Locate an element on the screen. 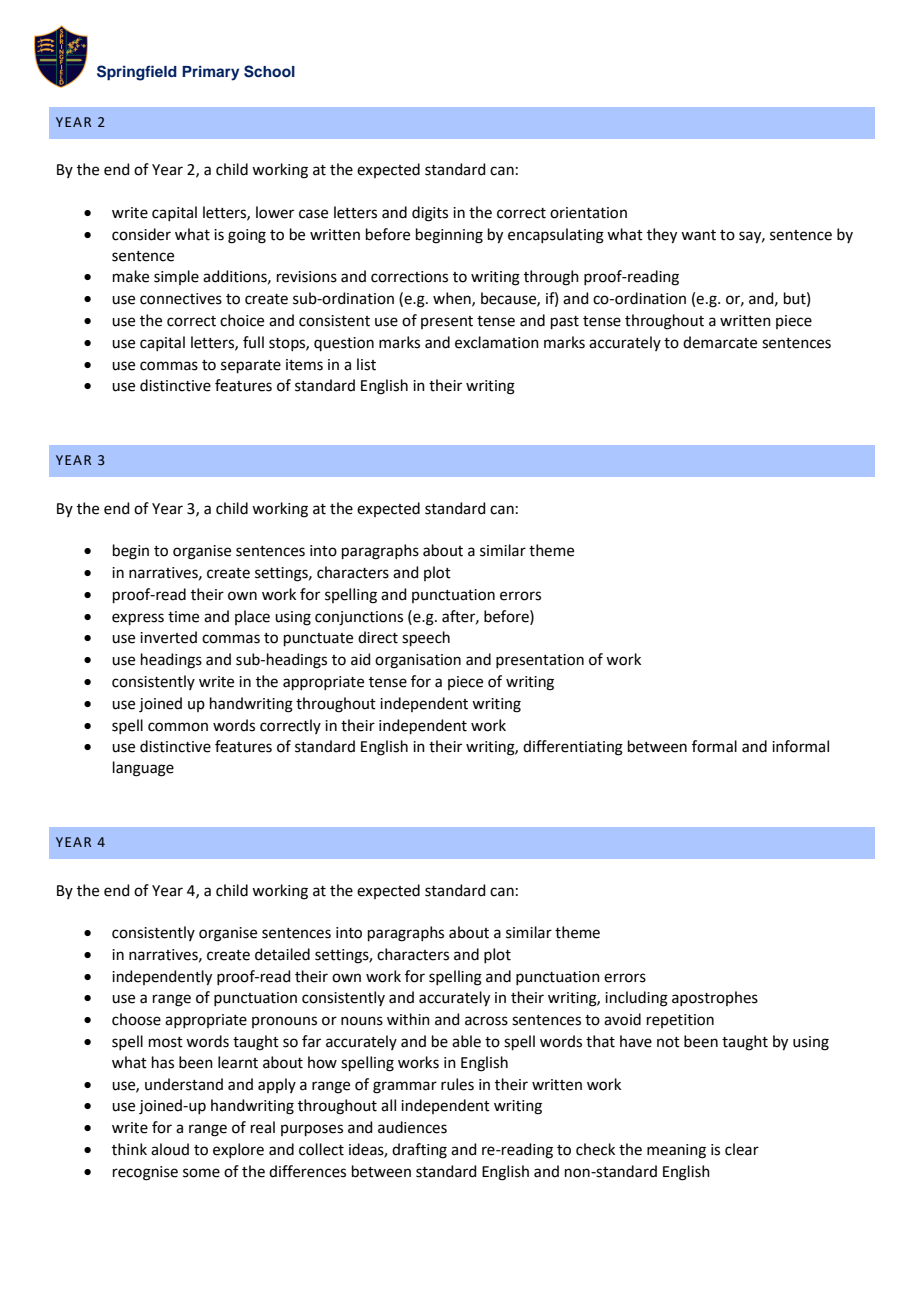  orientation is located at coordinates (588, 213).
